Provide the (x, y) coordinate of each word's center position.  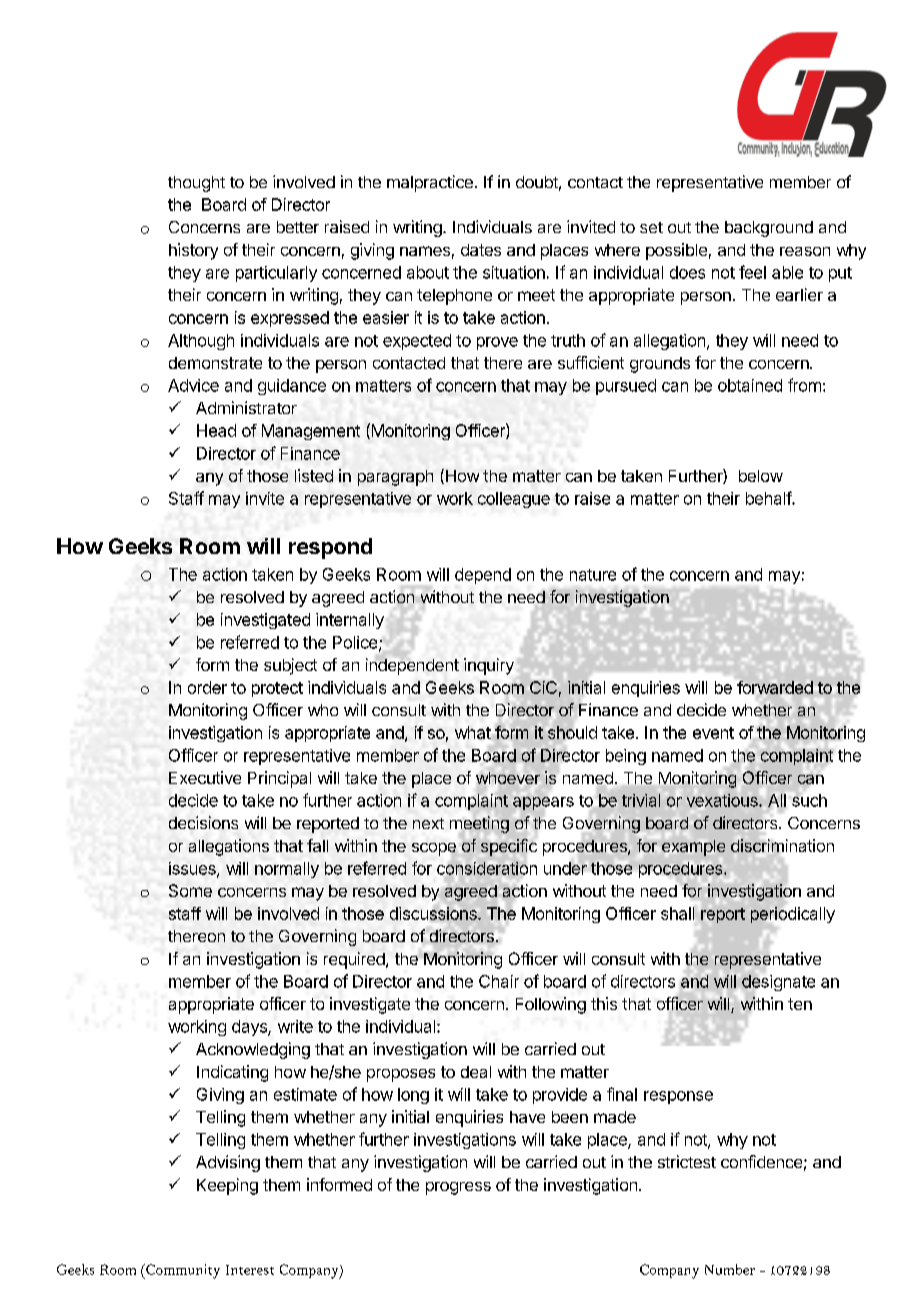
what (473, 732)
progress (458, 1188)
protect (277, 689)
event (713, 733)
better (298, 227)
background (769, 229)
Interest (250, 1270)
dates (481, 250)
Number (730, 1269)
